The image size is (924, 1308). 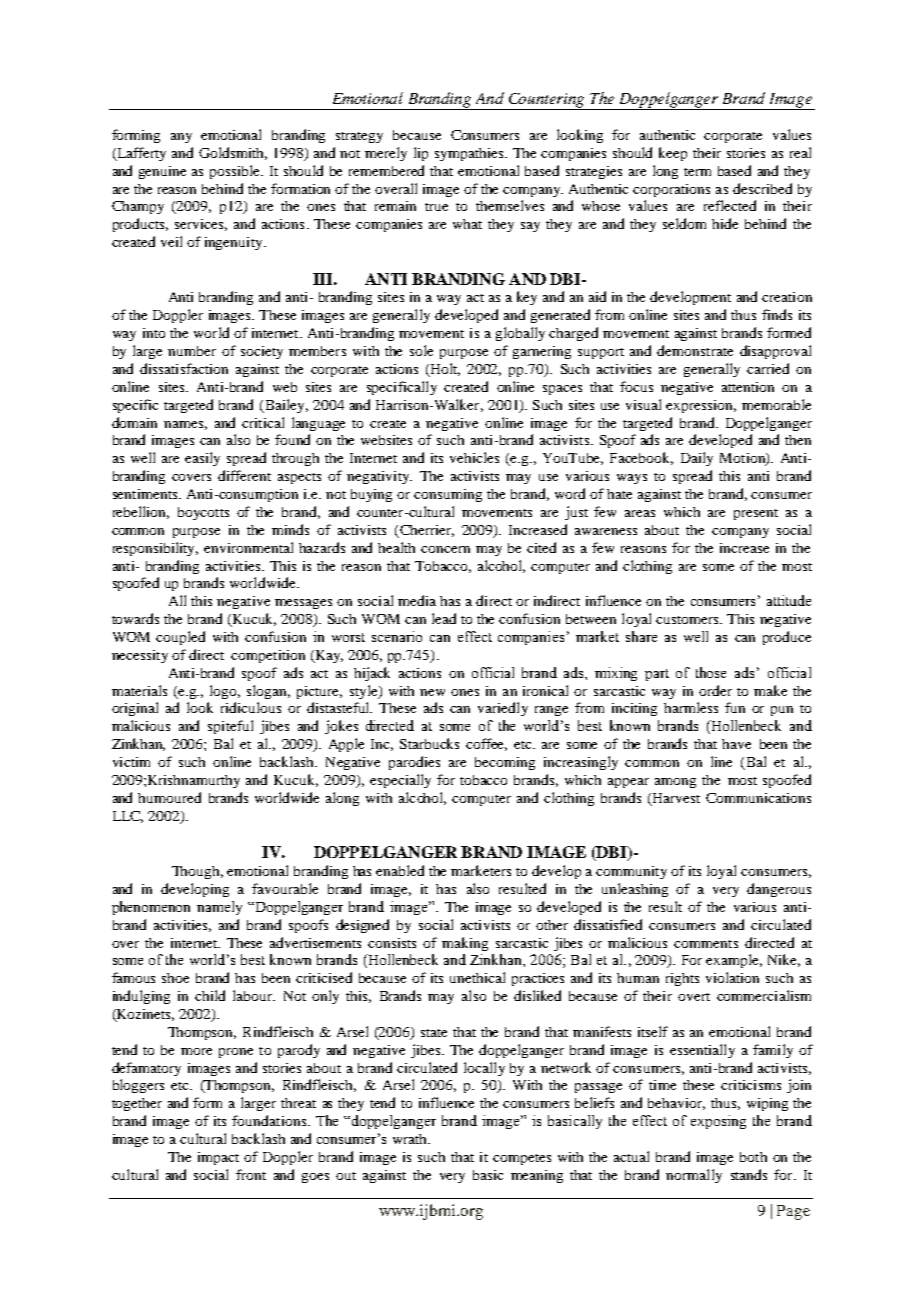 What do you see at coordinates (706, 944) in the screenshot?
I see `comments` at bounding box center [706, 944].
